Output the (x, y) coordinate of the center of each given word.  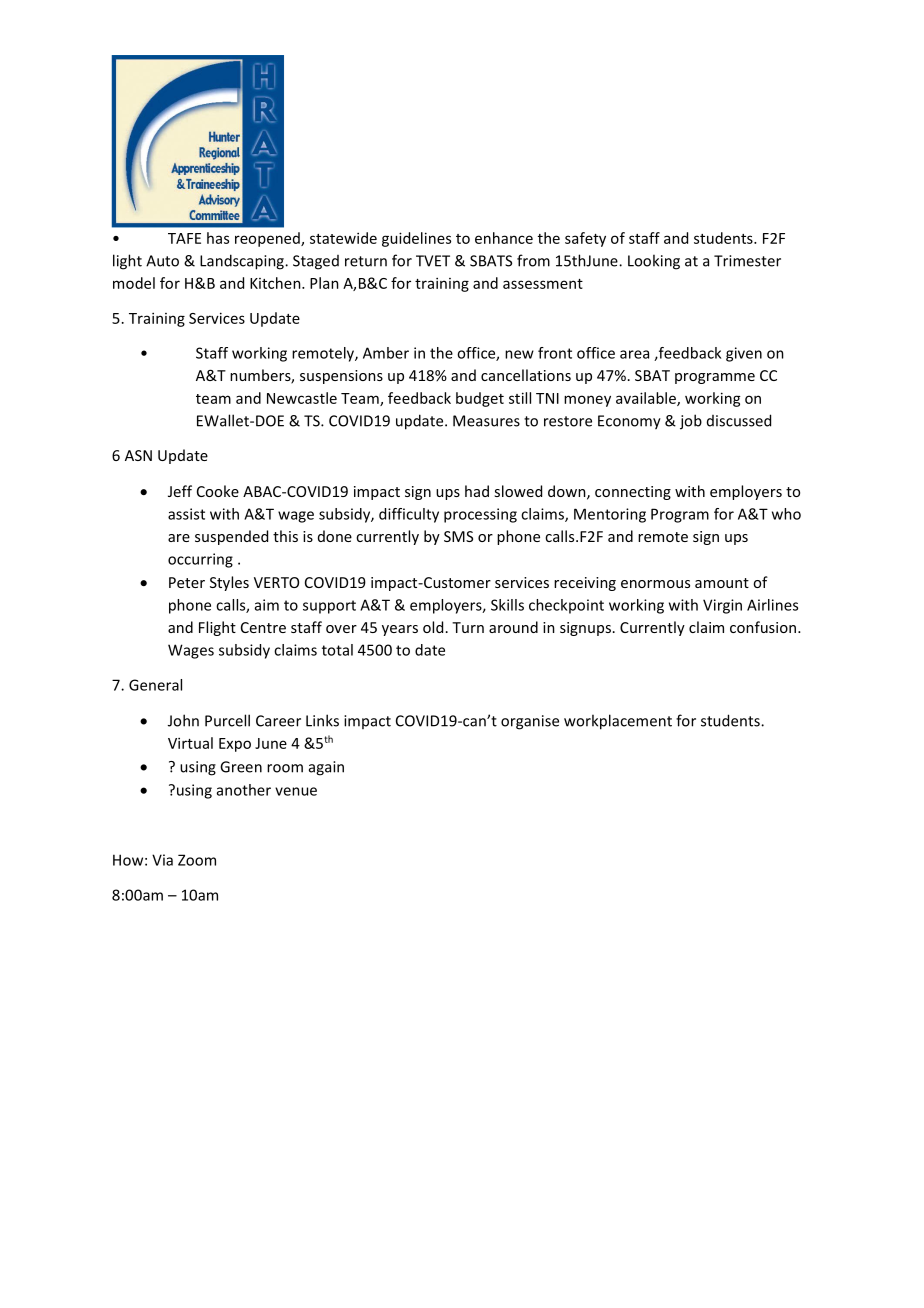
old (433, 627)
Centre (263, 627)
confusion (764, 627)
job (691, 422)
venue (296, 791)
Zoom (197, 860)
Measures (486, 421)
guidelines (416, 239)
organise (530, 722)
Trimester (747, 261)
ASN (138, 455)
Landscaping (243, 262)
